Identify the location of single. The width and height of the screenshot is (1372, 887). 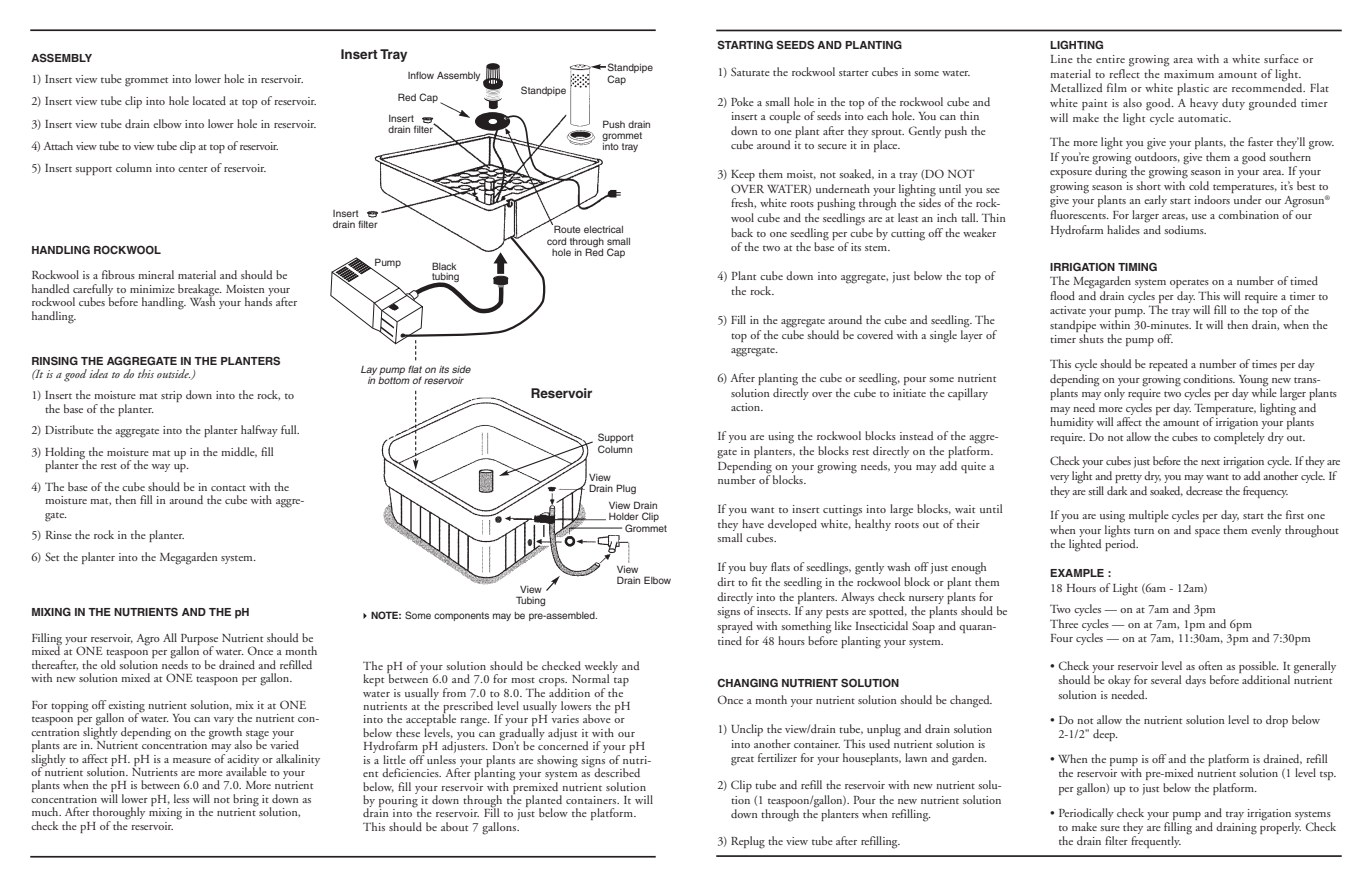
(943, 336).
